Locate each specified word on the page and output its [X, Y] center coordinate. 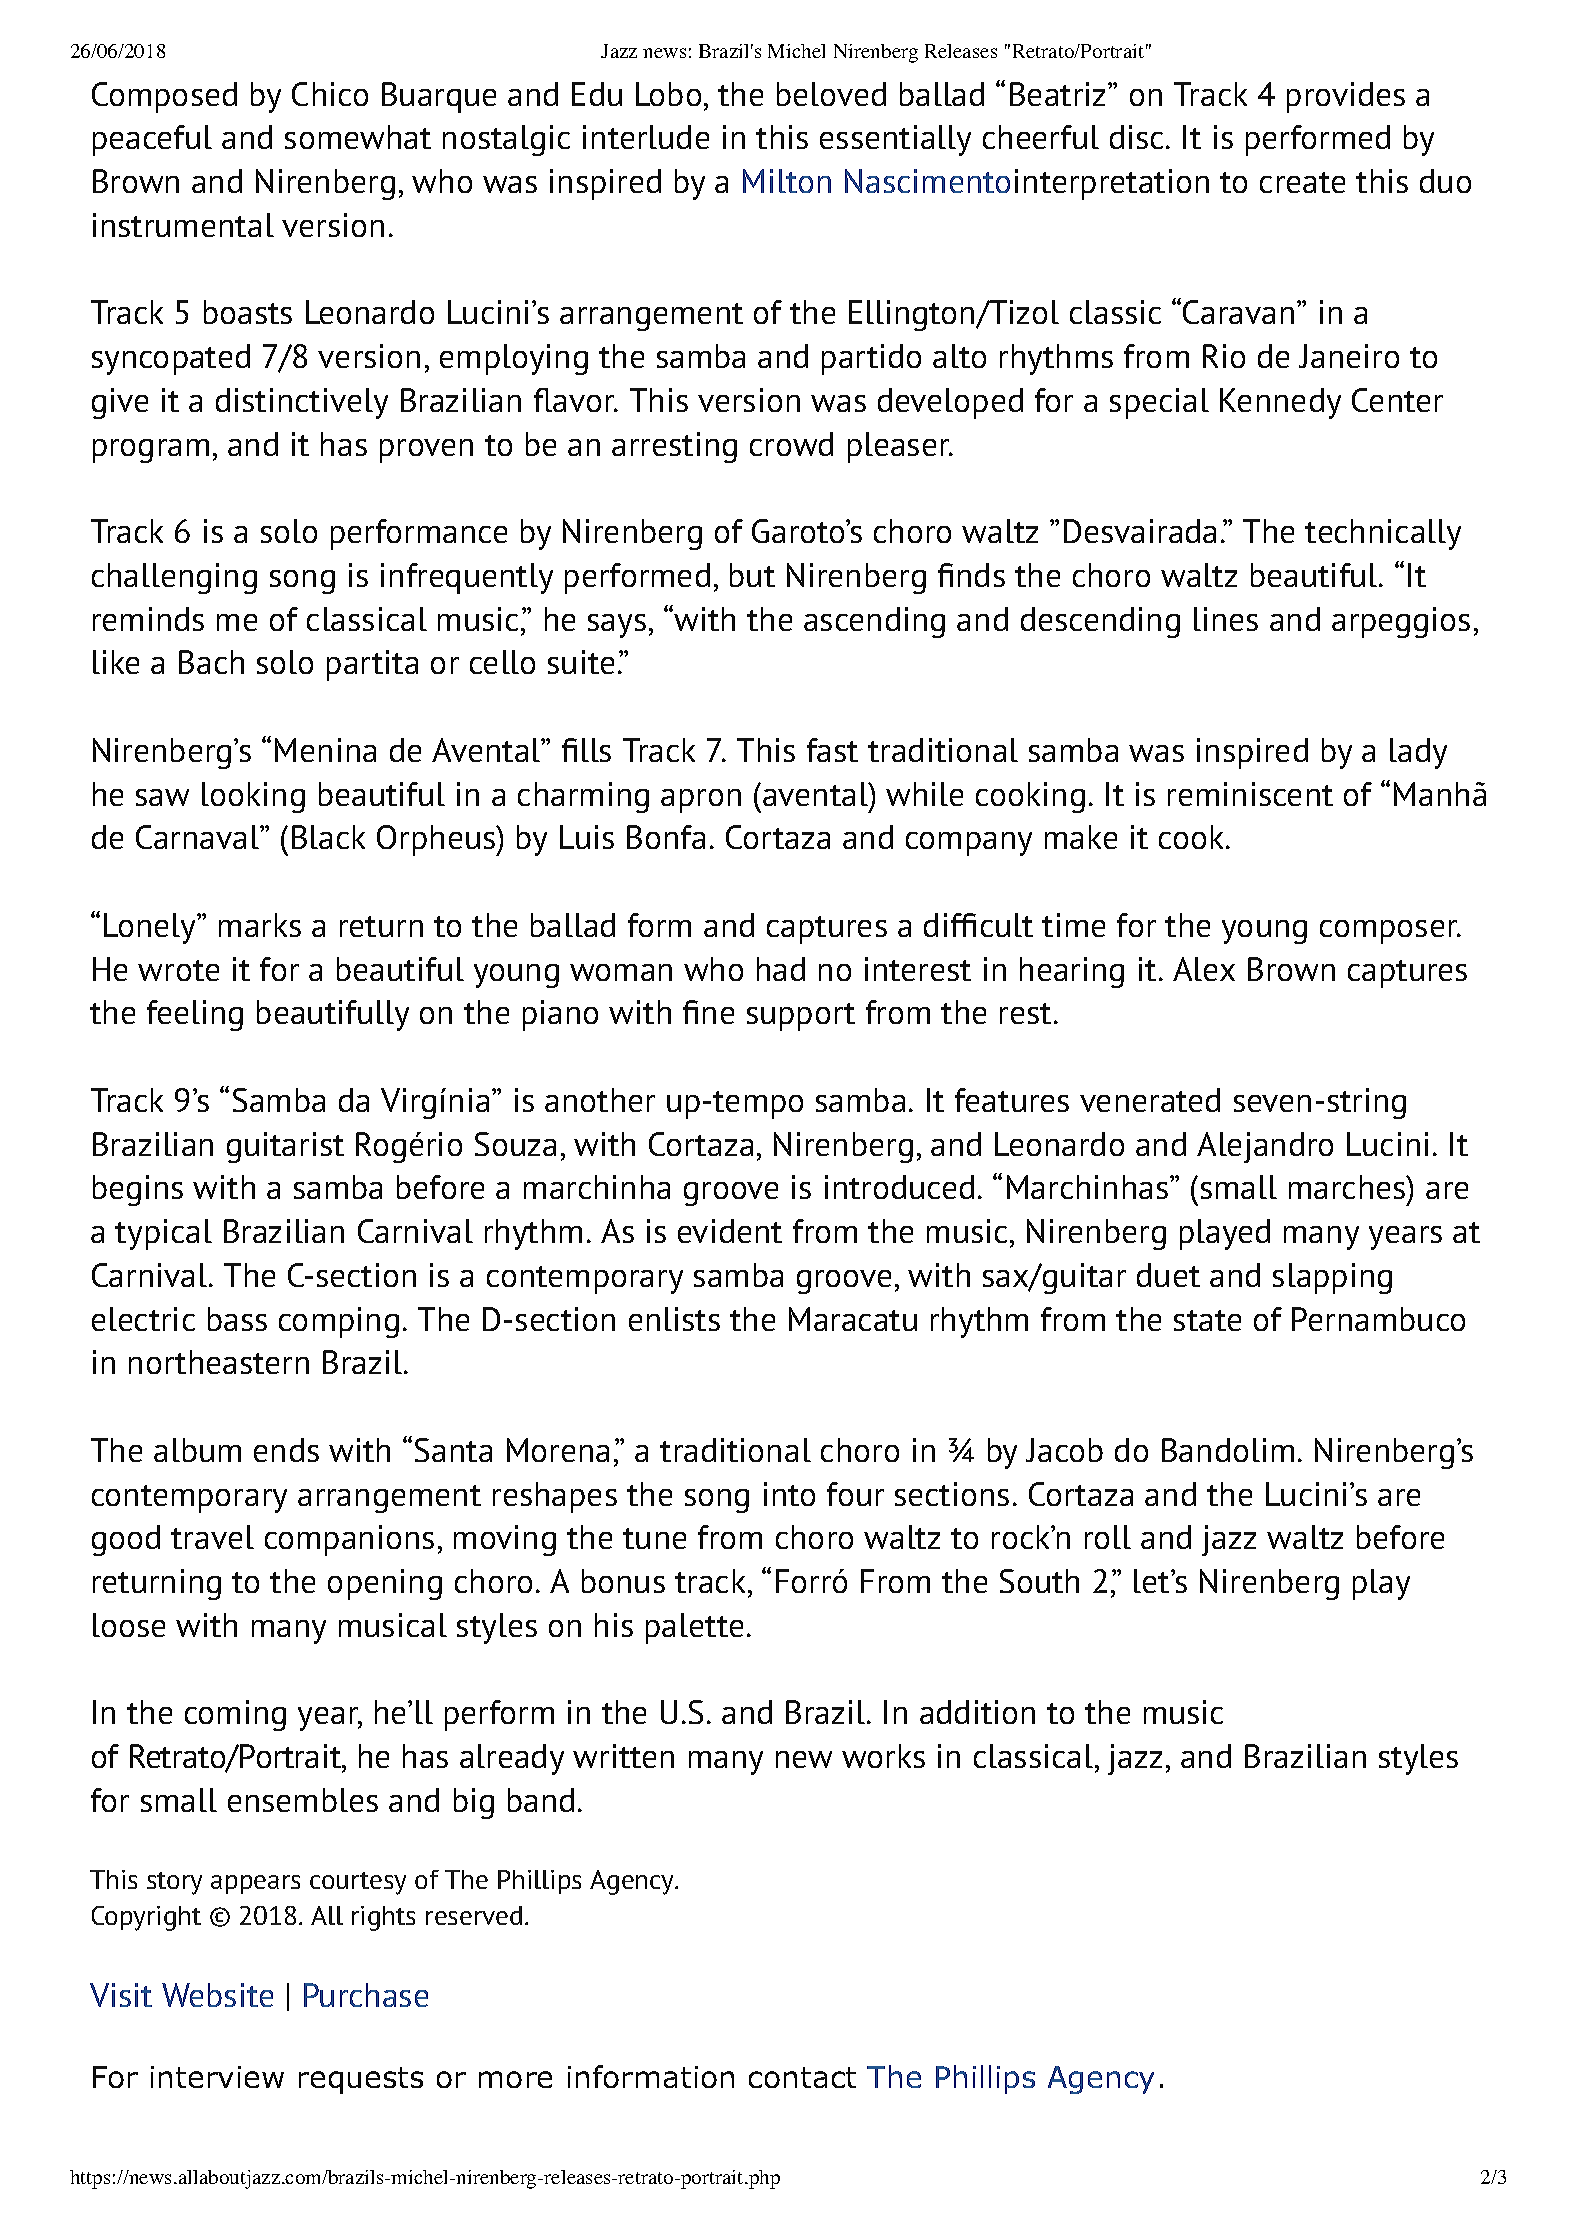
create [1302, 182]
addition [977, 1712]
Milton [787, 181]
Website [217, 1995]
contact [802, 2077]
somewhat [358, 137]
